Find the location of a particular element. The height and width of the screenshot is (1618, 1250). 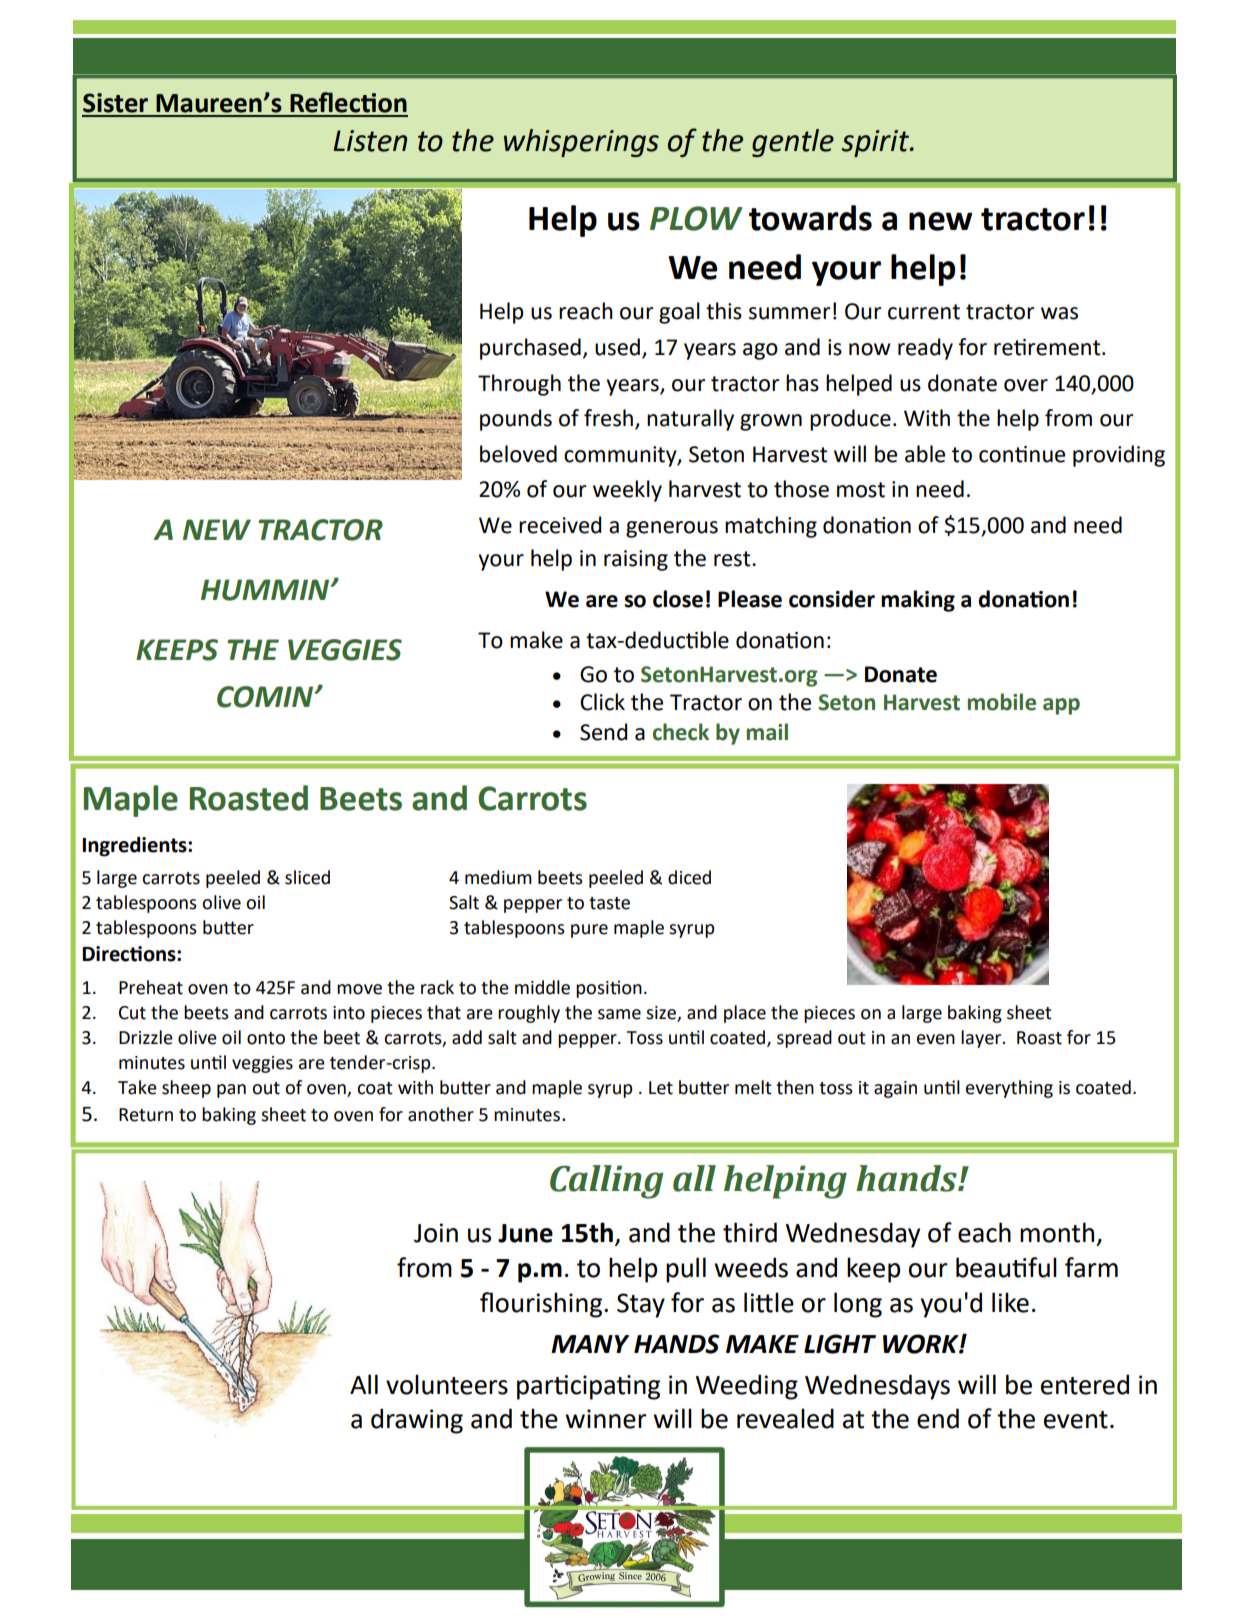

spirit is located at coordinates (876, 143).
